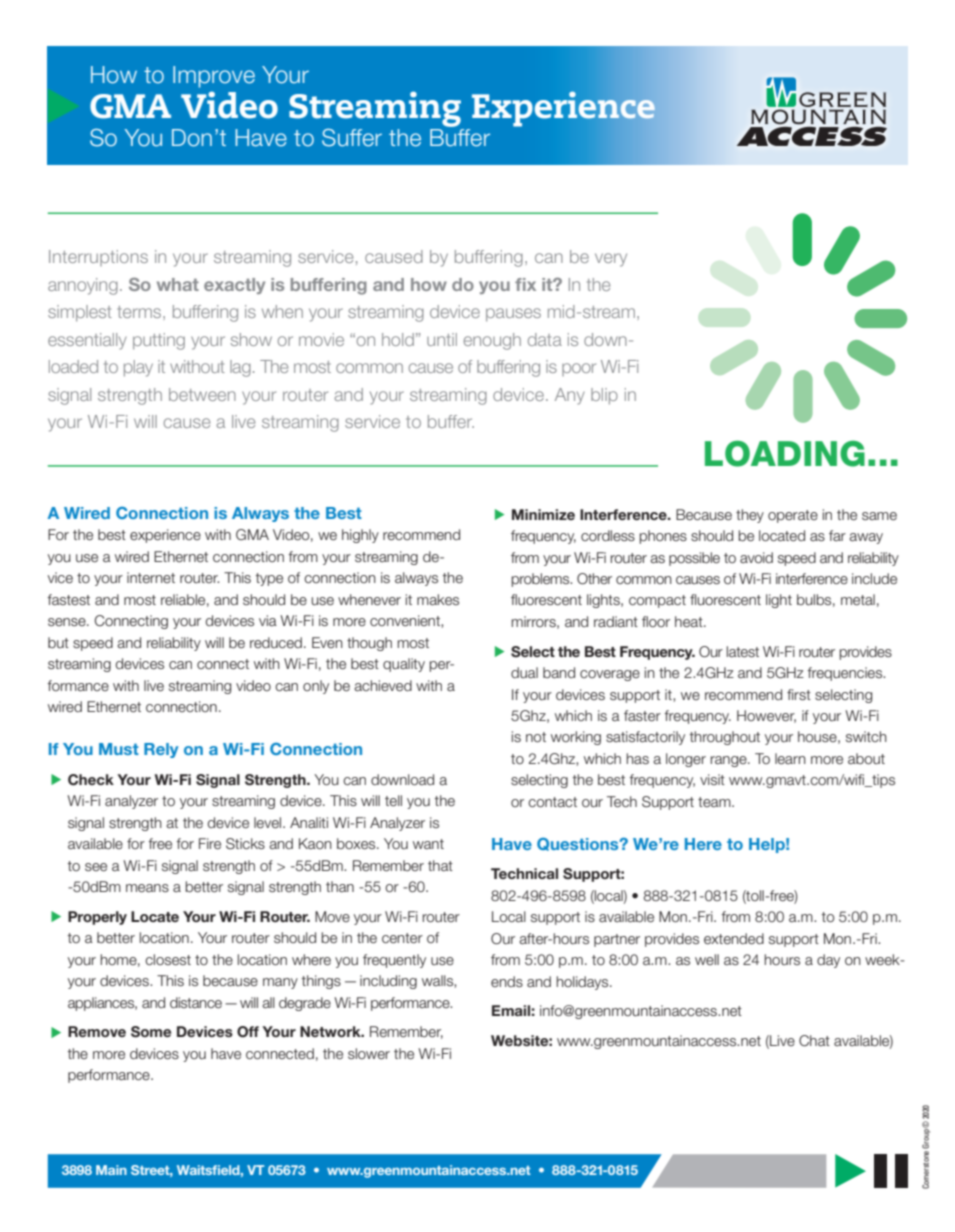 The width and height of the page is (955, 1232). Describe the element at coordinates (393, 801) in the page. I see `tell` at that location.
